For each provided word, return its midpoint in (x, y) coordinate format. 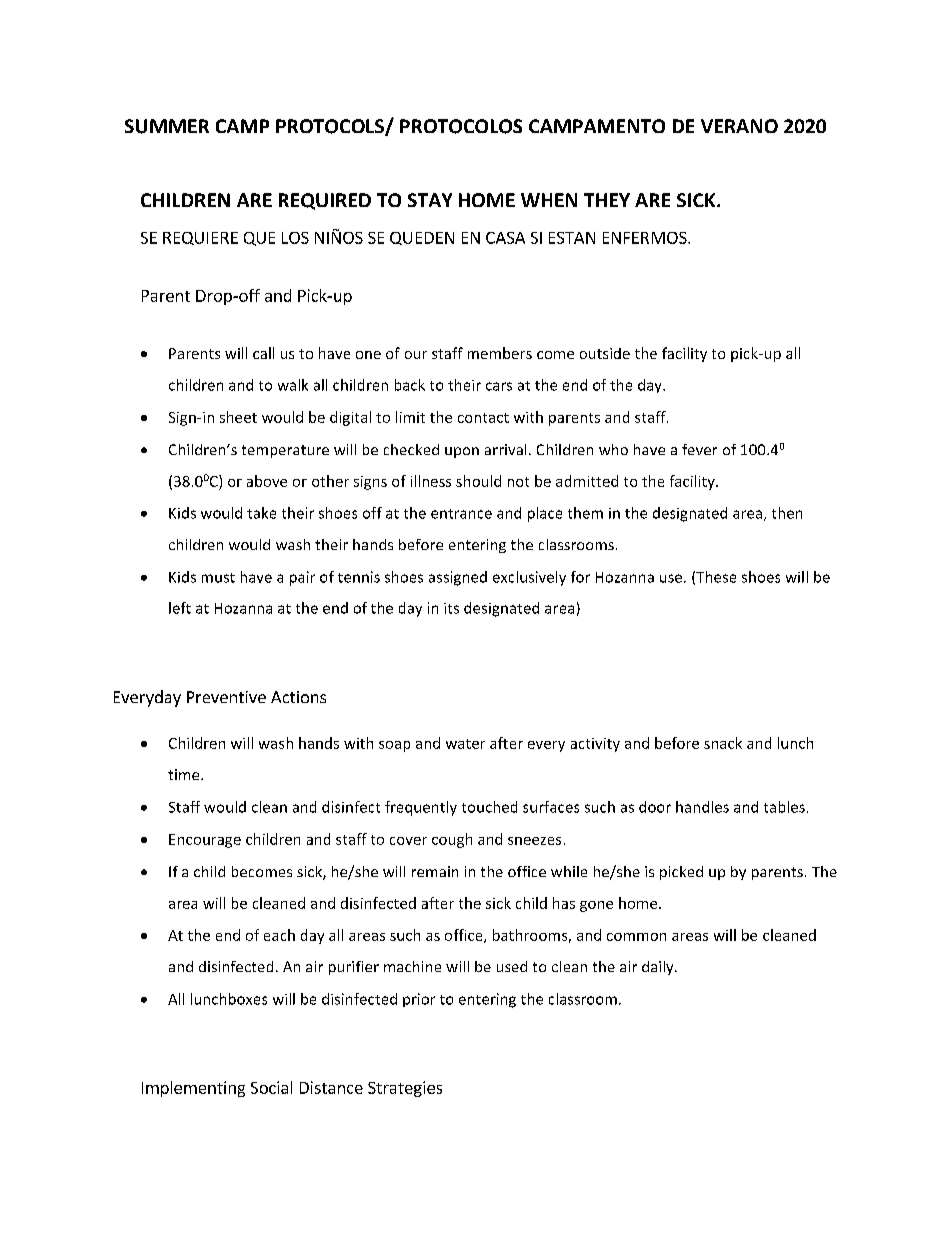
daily (659, 968)
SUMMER (167, 126)
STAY (430, 200)
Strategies (405, 1089)
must (218, 578)
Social (271, 1087)
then (787, 513)
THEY (607, 200)
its (451, 608)
